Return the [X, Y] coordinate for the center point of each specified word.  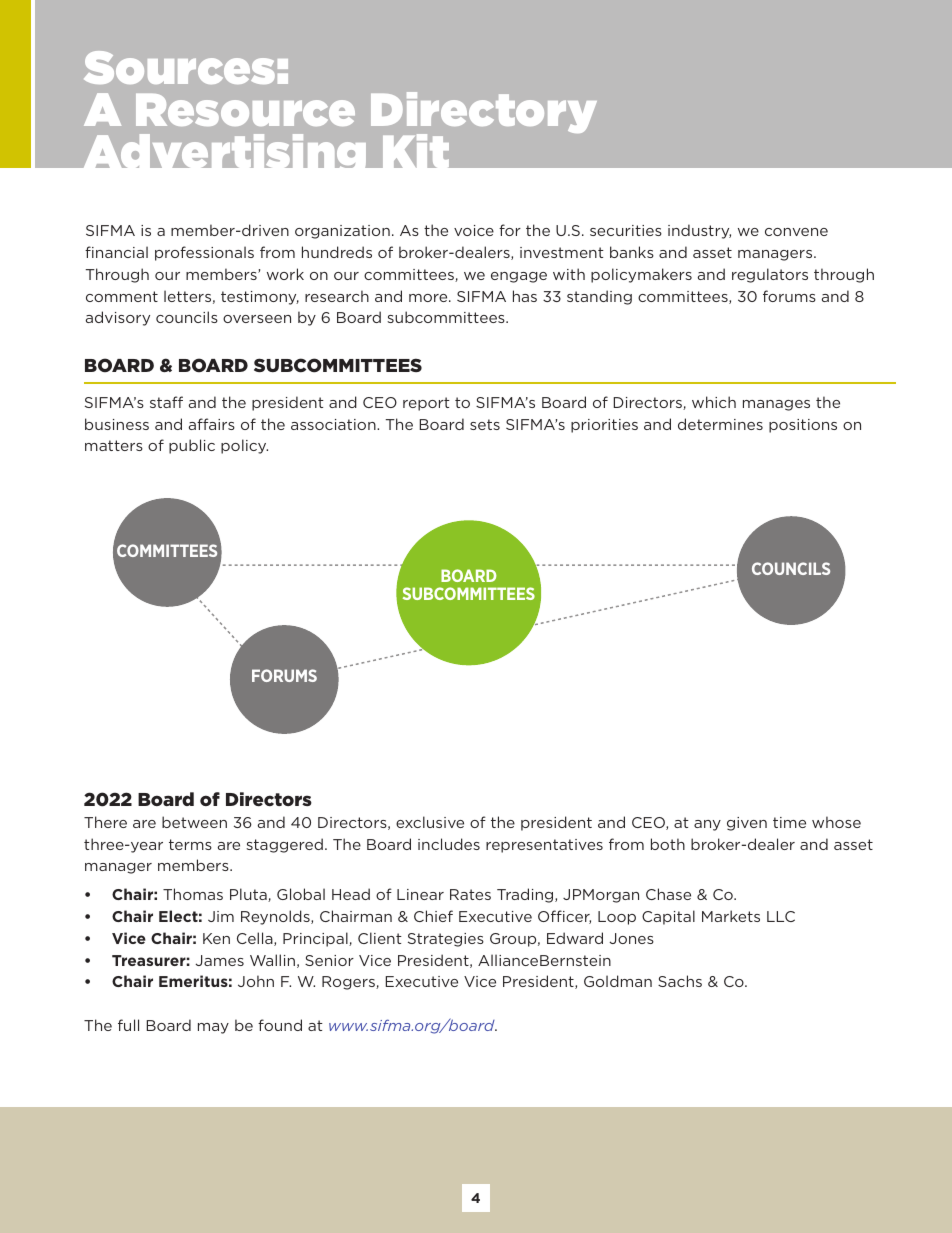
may [213, 1028]
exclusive [430, 822]
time [789, 822]
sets [485, 424]
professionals [204, 253]
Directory [484, 114]
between [194, 822]
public [192, 446]
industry [699, 231]
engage [519, 277]
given [747, 824]
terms [190, 844]
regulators [770, 275]
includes [449, 844]
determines [720, 424]
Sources [179, 67]
